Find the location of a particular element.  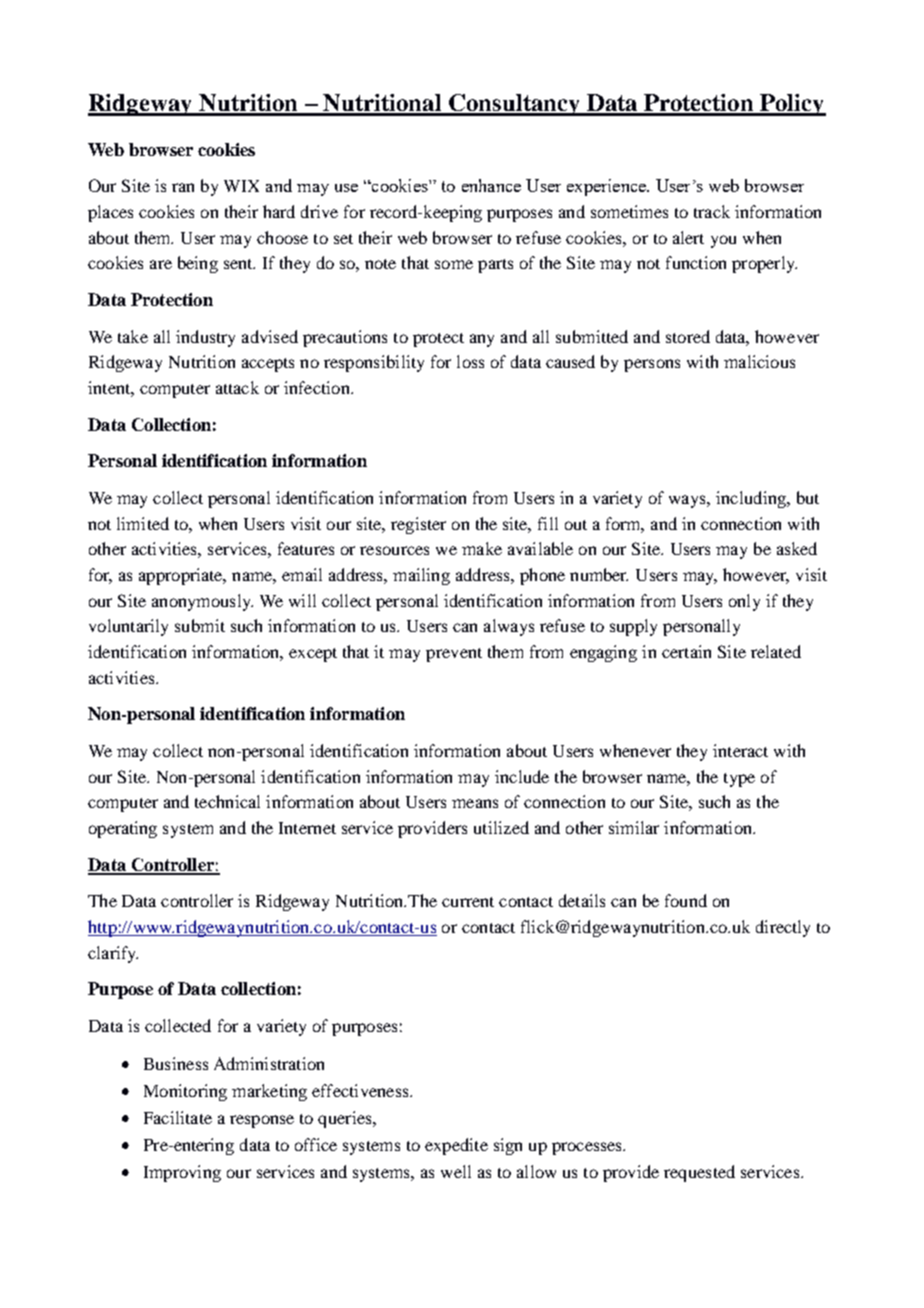

Consultancy is located at coordinates (514, 105).
